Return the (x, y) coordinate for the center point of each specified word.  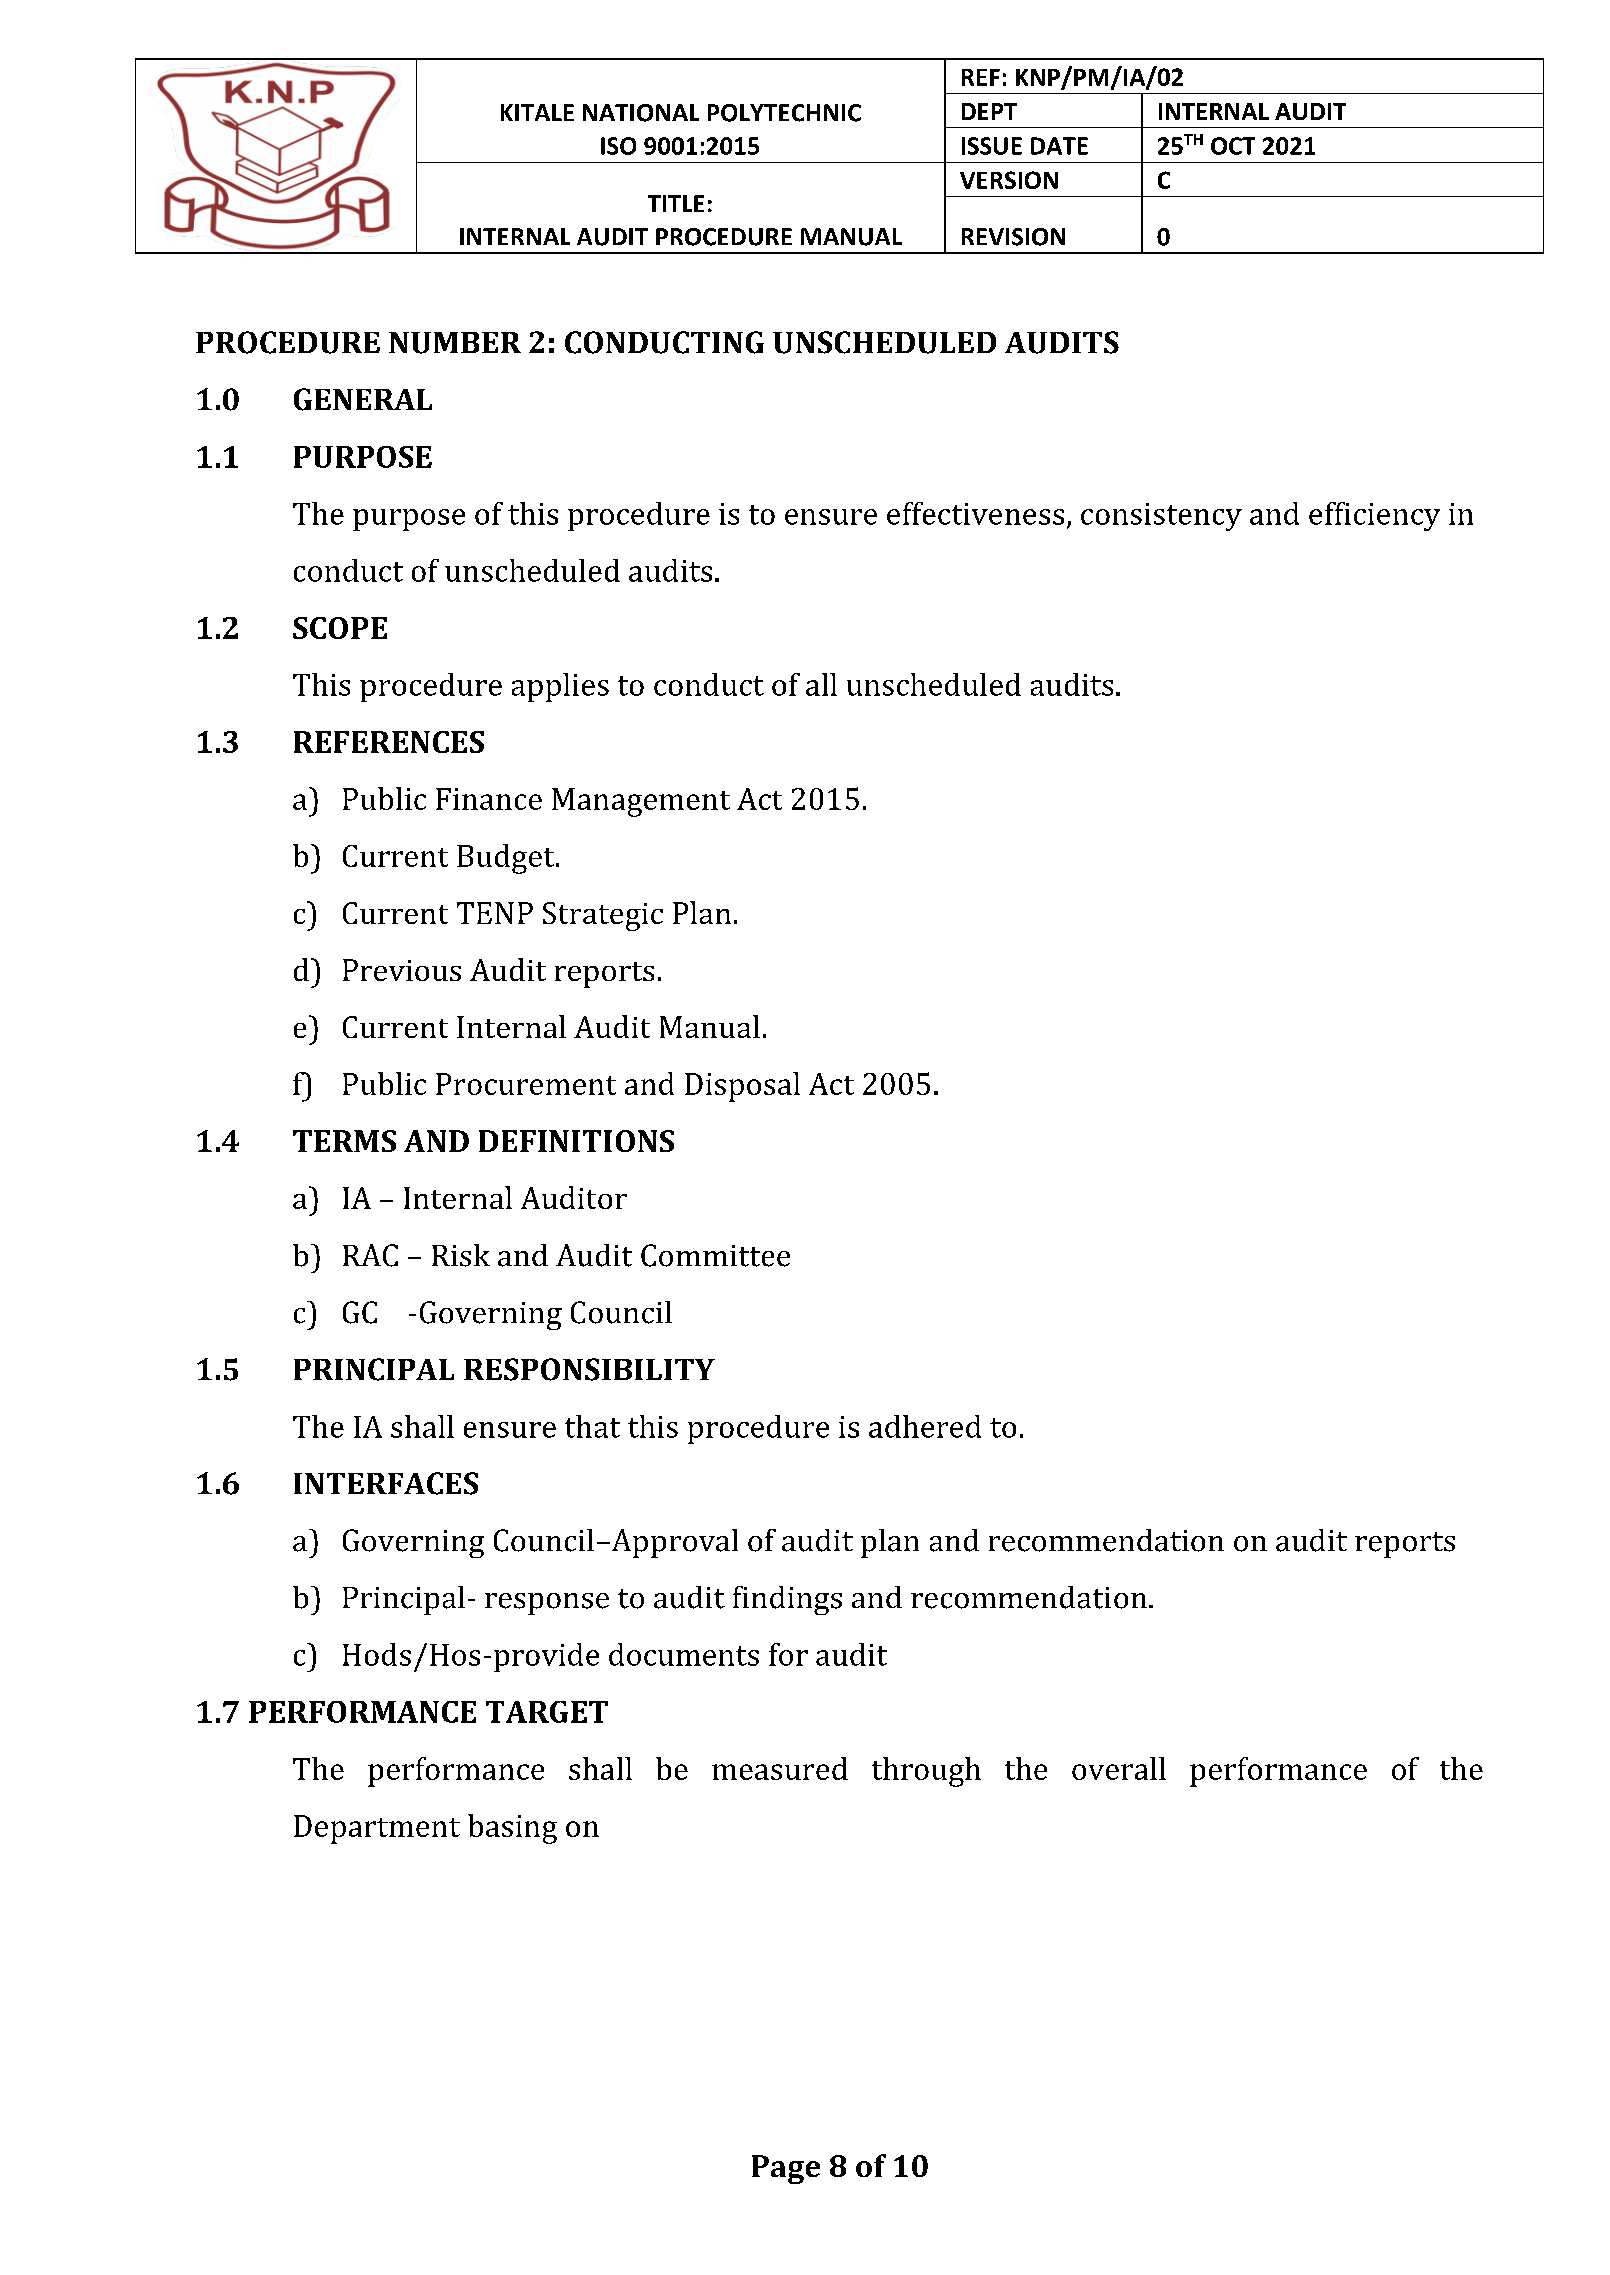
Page (786, 2169)
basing (512, 1829)
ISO (618, 146)
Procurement (526, 1084)
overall (1119, 1768)
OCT (1233, 146)
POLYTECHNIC (784, 113)
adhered (925, 1426)
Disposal (742, 1087)
